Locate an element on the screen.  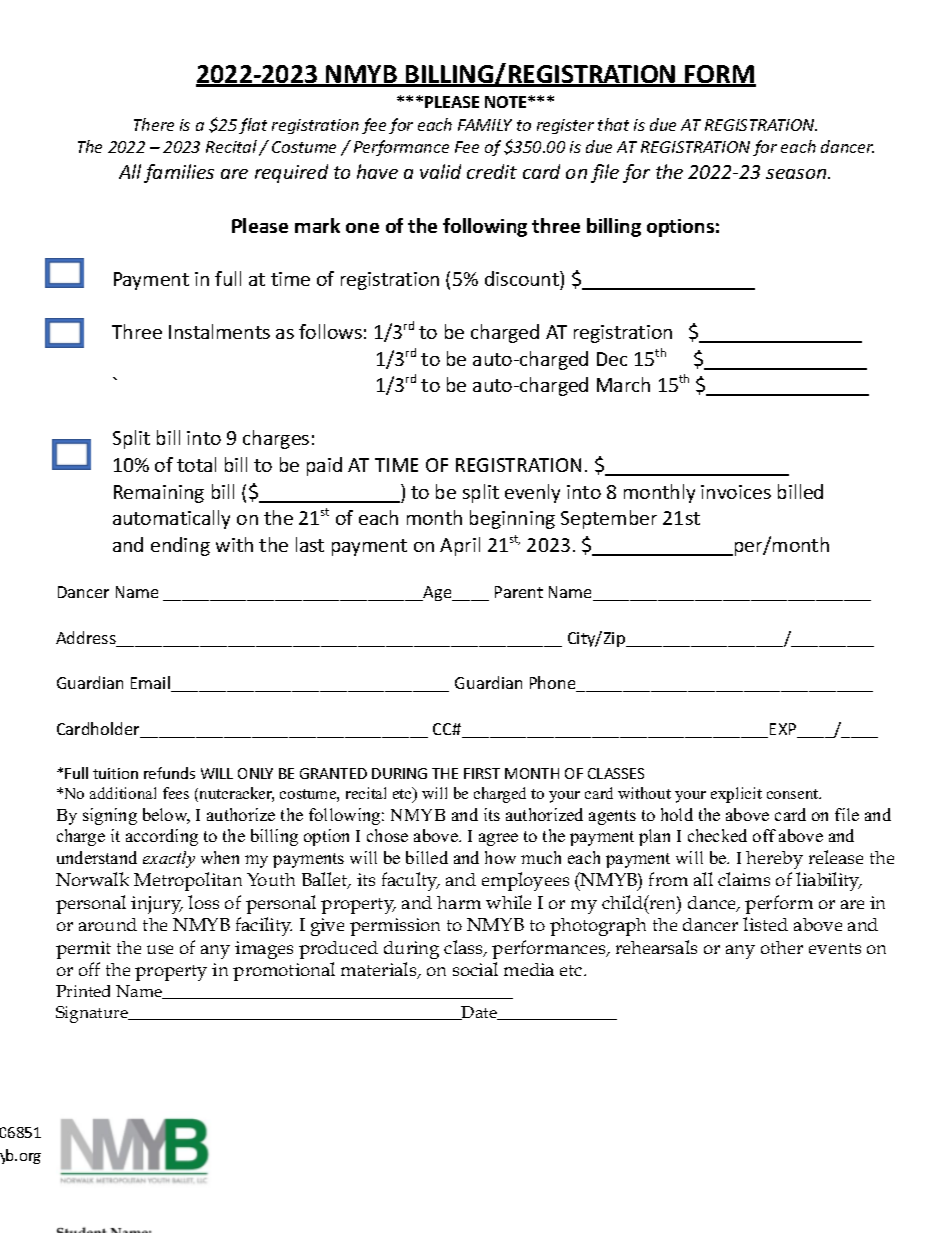
social is located at coordinates (475, 969).
